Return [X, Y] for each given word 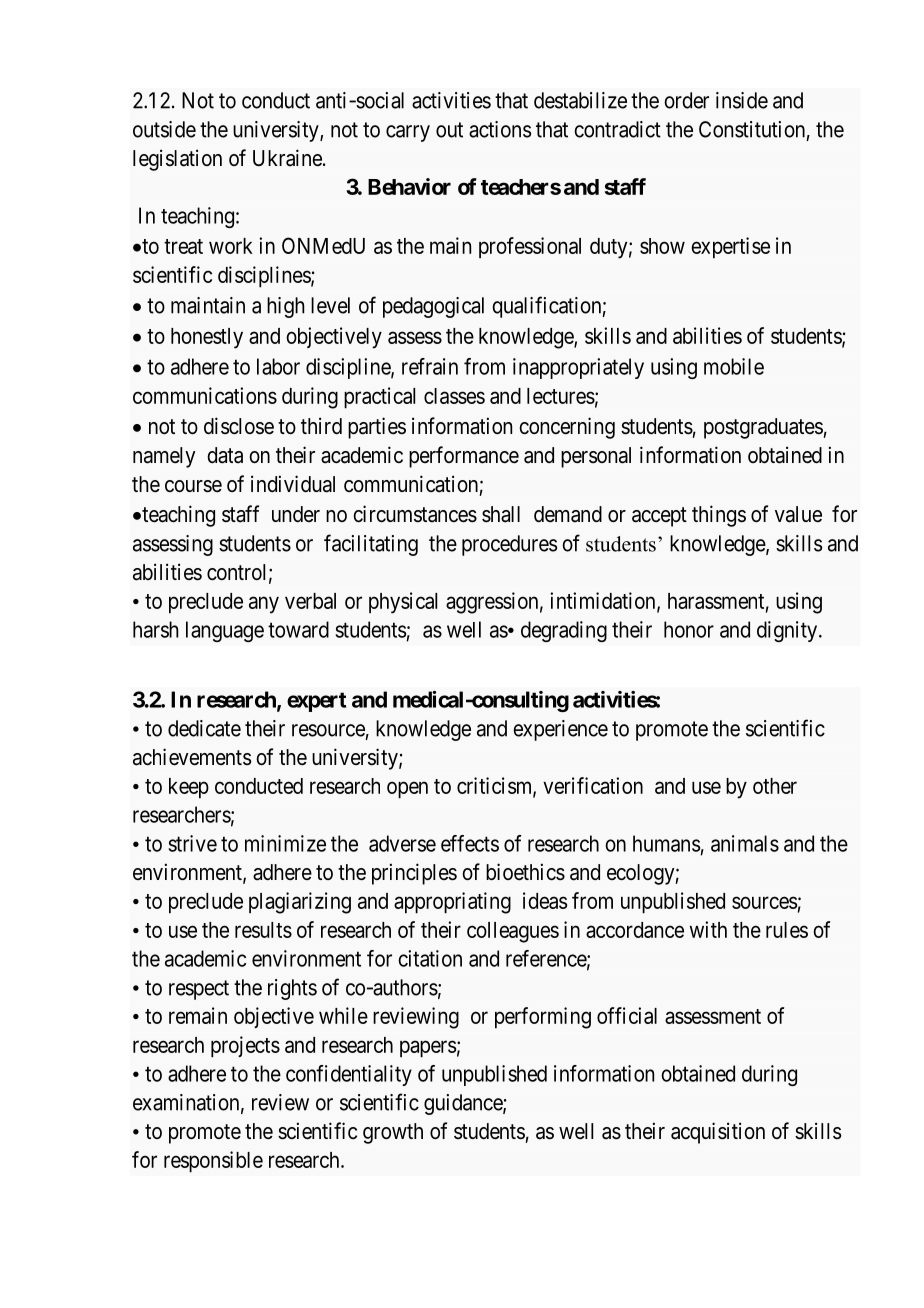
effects [470, 843]
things [719, 516]
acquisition [718, 1133]
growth [393, 1133]
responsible [213, 1162]
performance [464, 457]
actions [500, 129]
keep [189, 788]
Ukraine [288, 158]
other [775, 786]
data [225, 455]
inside [742, 100]
